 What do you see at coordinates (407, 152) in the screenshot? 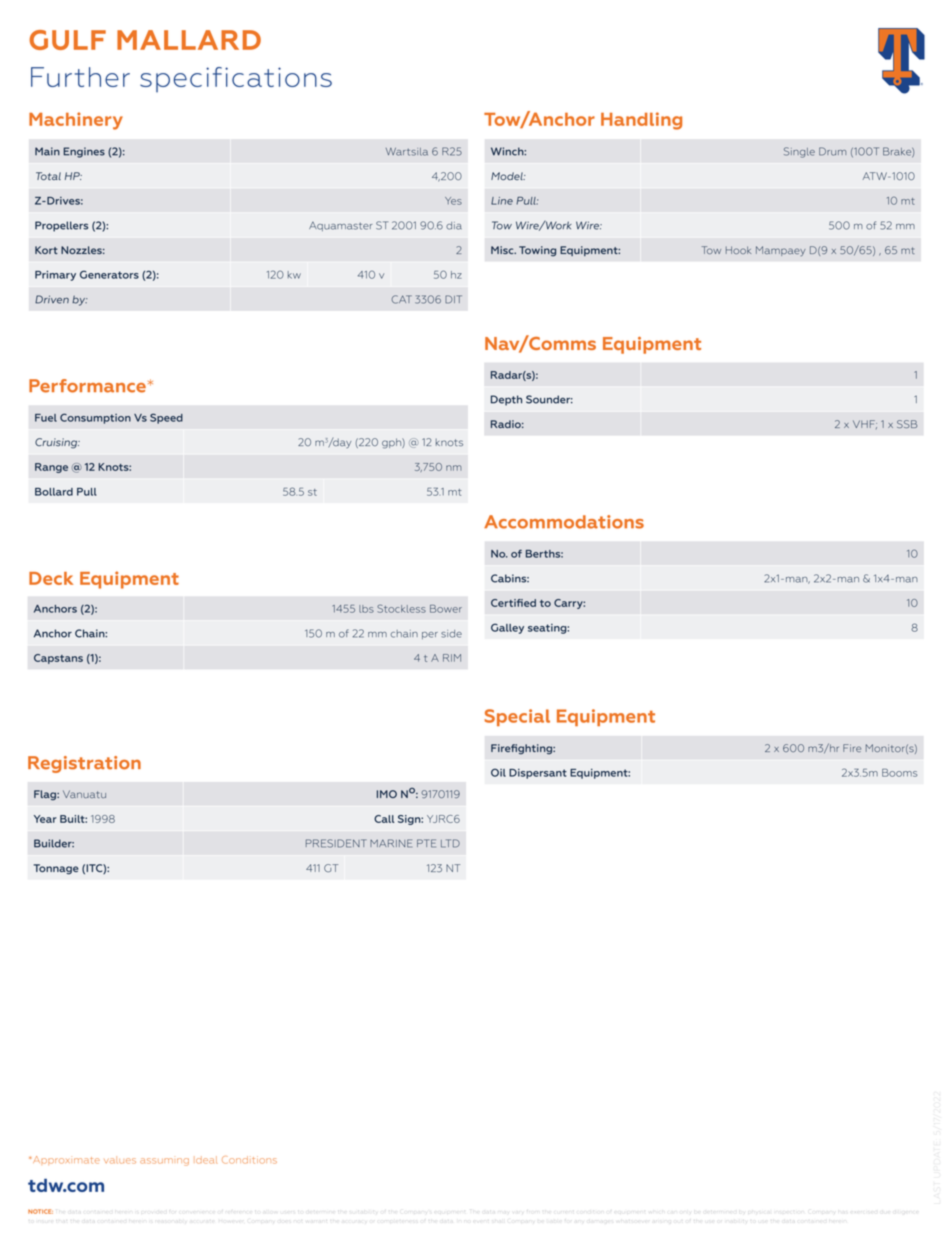
I see `Wartsila` at bounding box center [407, 152].
